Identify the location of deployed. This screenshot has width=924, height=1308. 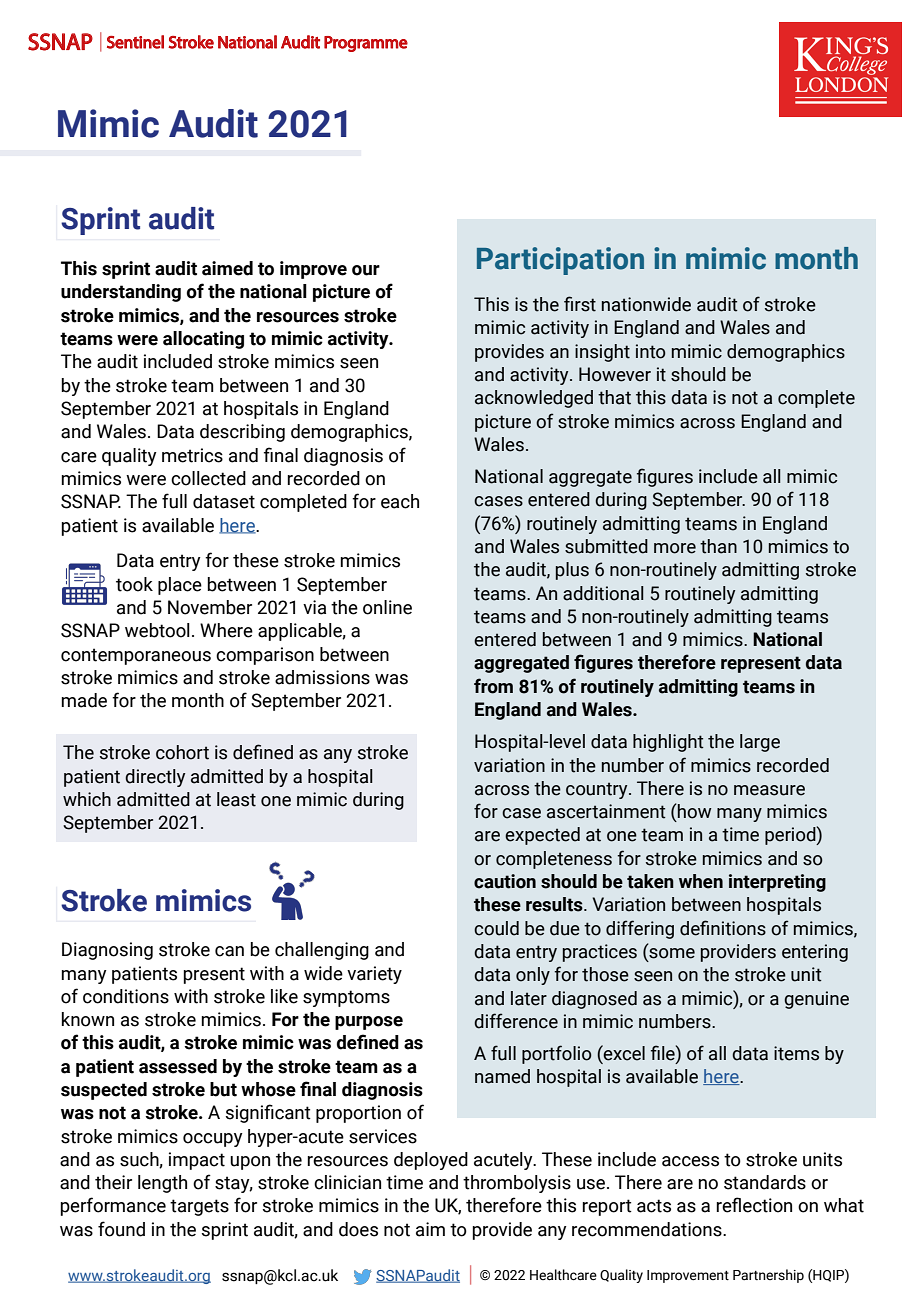
(431, 1161).
